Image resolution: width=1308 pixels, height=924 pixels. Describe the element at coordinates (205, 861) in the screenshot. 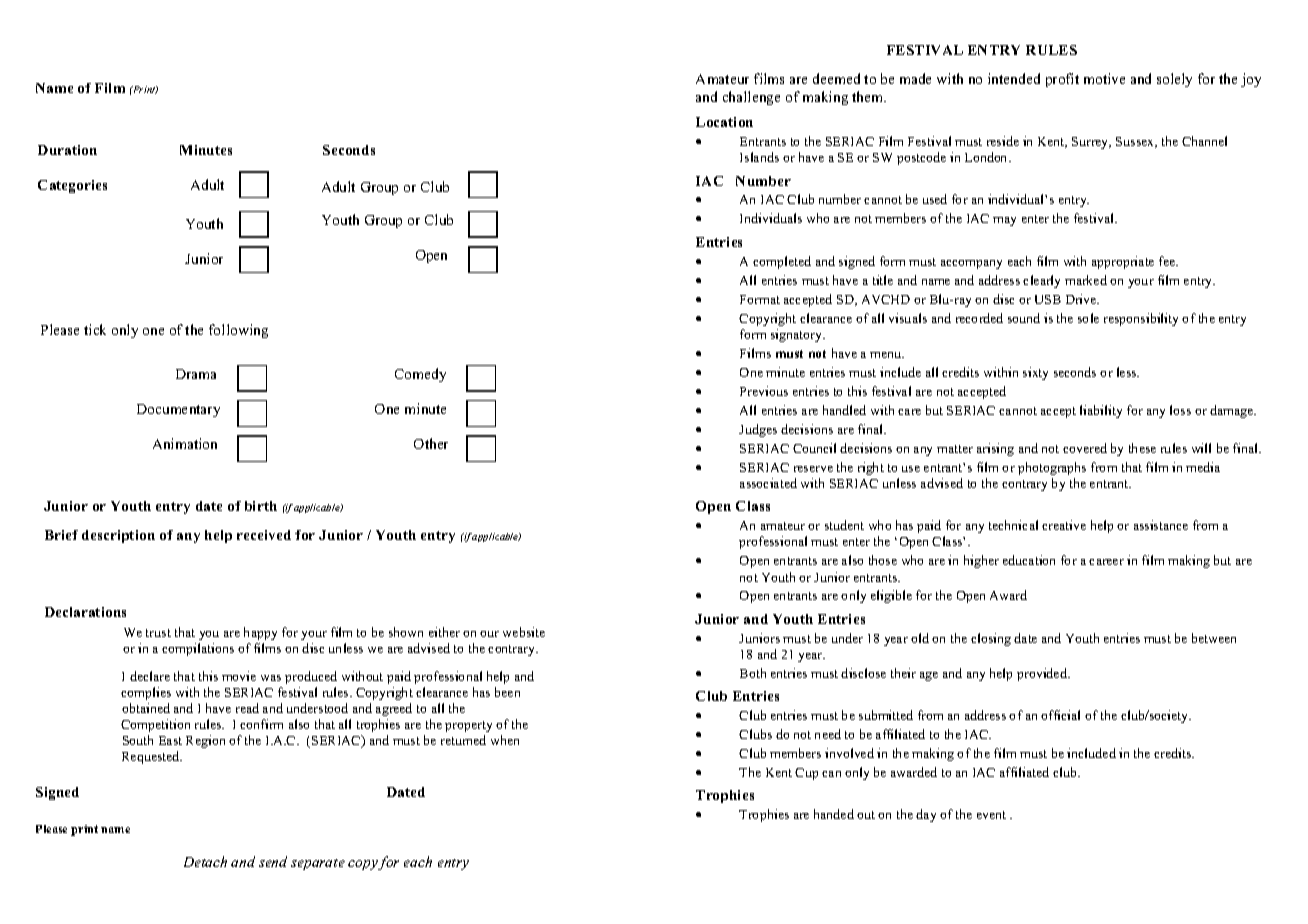

I see `Detach` at that location.
